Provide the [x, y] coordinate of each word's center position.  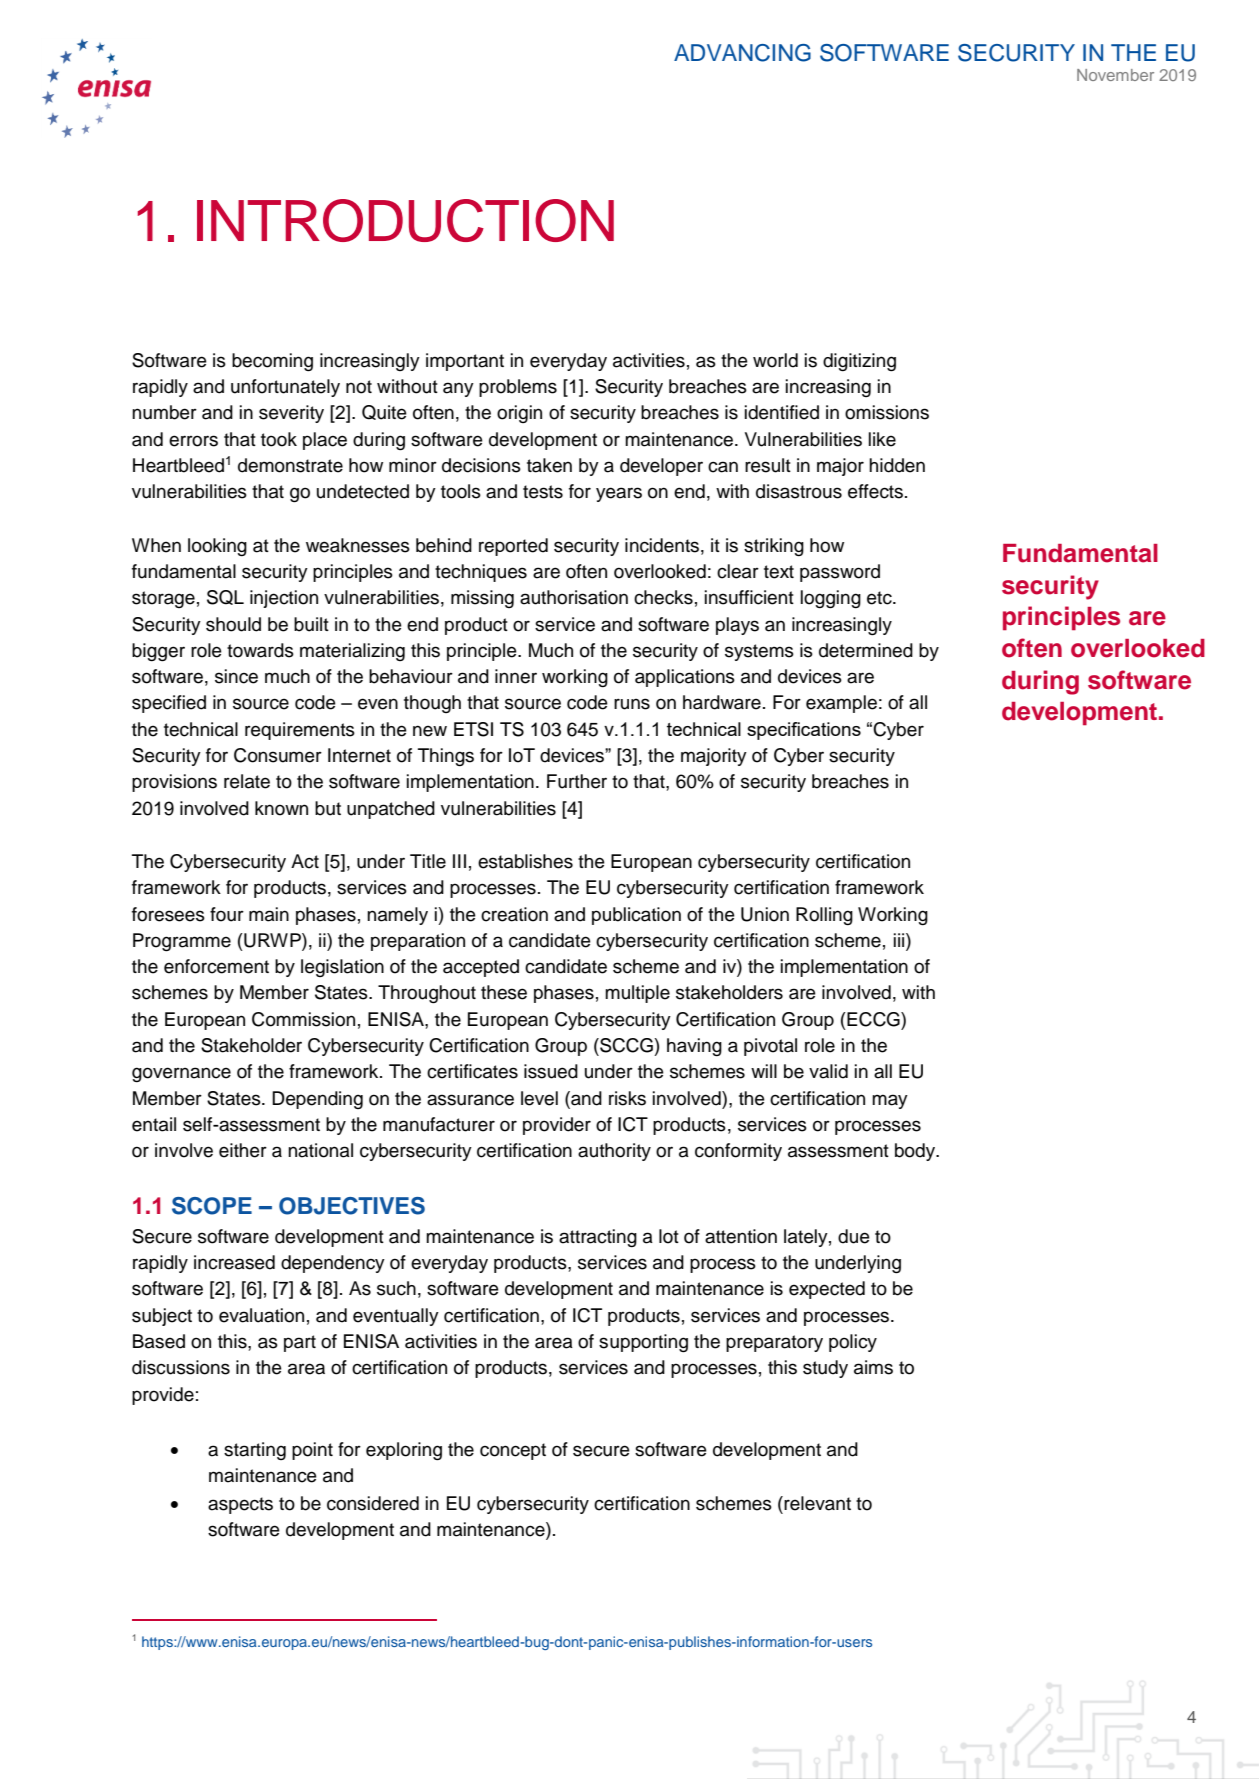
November [1115, 75]
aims [873, 1367]
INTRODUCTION [405, 220]
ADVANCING [742, 53]
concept [513, 1451]
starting [255, 1451]
